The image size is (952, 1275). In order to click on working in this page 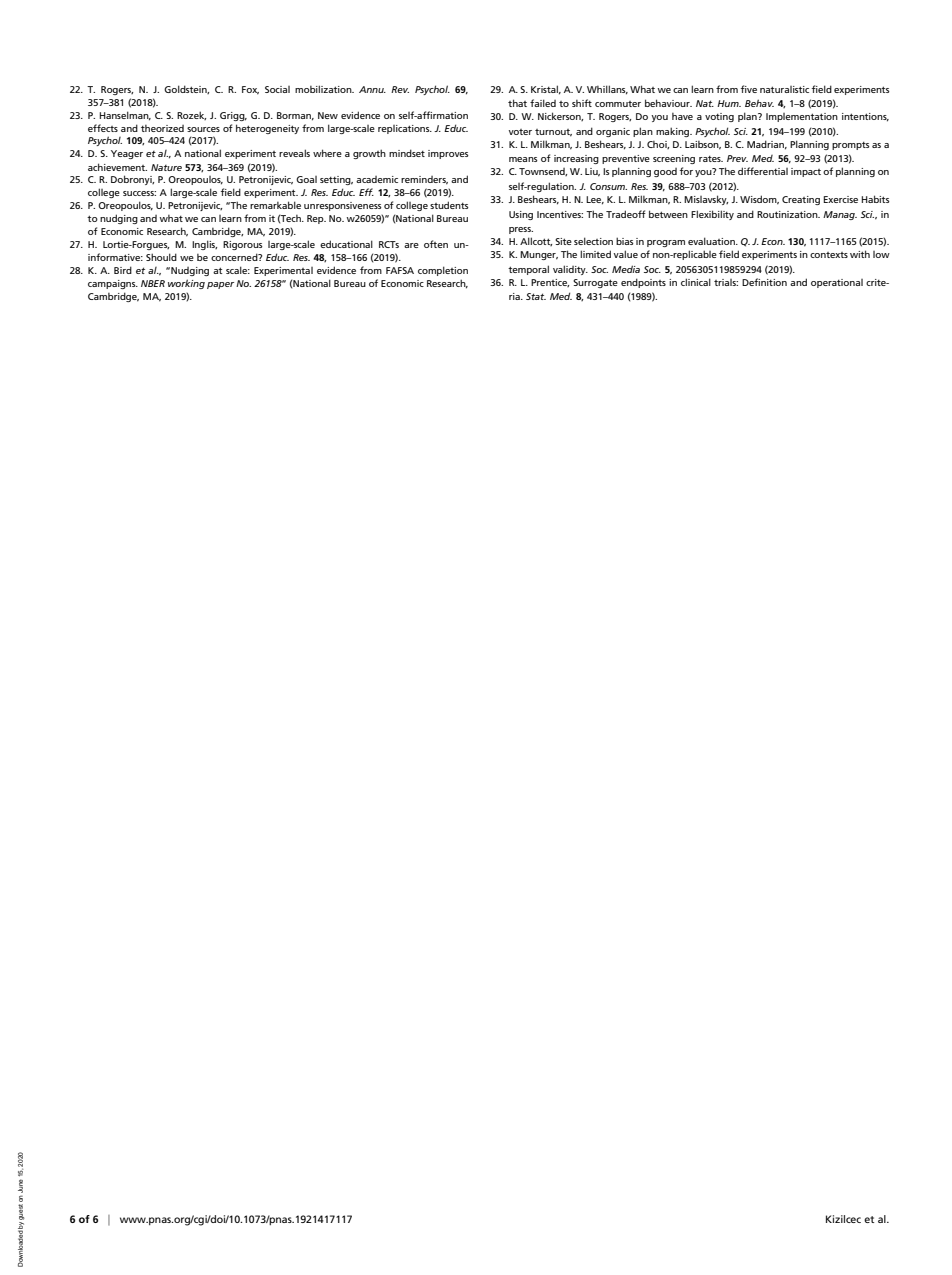, I will do `click(186, 284)`.
